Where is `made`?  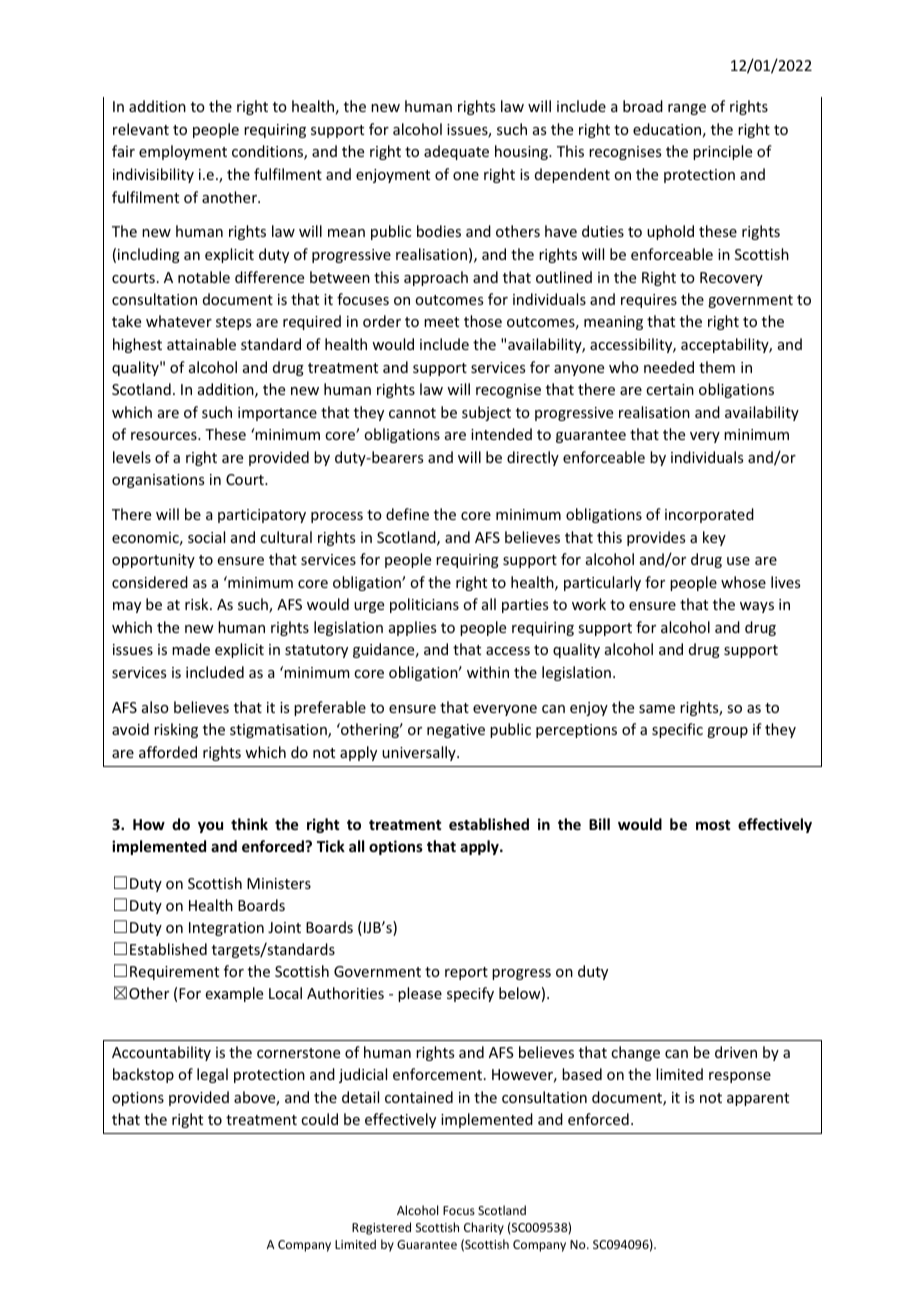 made is located at coordinates (191, 649).
